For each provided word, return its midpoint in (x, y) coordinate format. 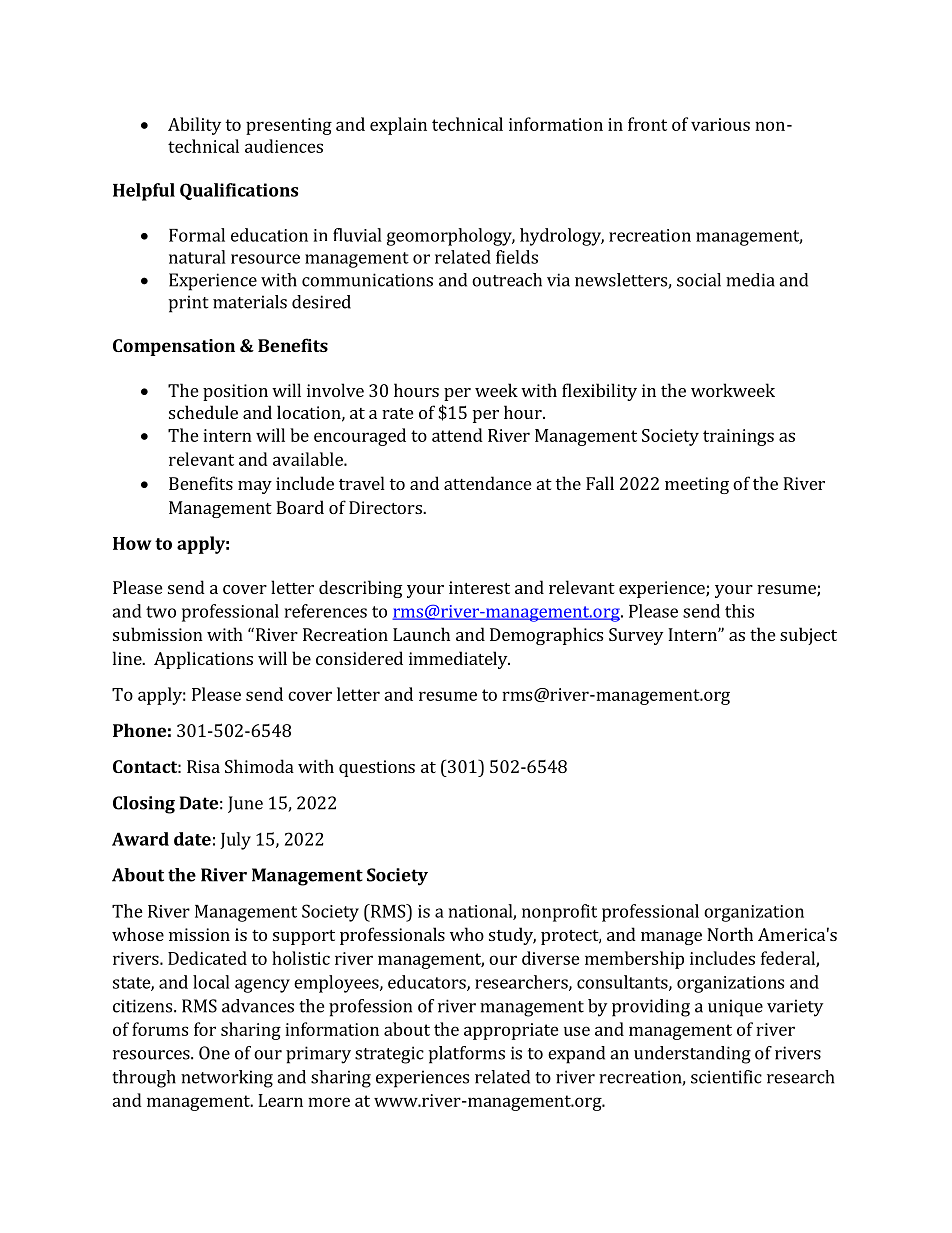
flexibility (599, 392)
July (235, 841)
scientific (726, 1077)
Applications (203, 660)
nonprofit (559, 913)
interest (479, 587)
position (235, 392)
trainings (738, 437)
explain (398, 126)
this (739, 611)
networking (227, 1079)
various (720, 124)
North (730, 934)
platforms (467, 1055)
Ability (194, 126)
